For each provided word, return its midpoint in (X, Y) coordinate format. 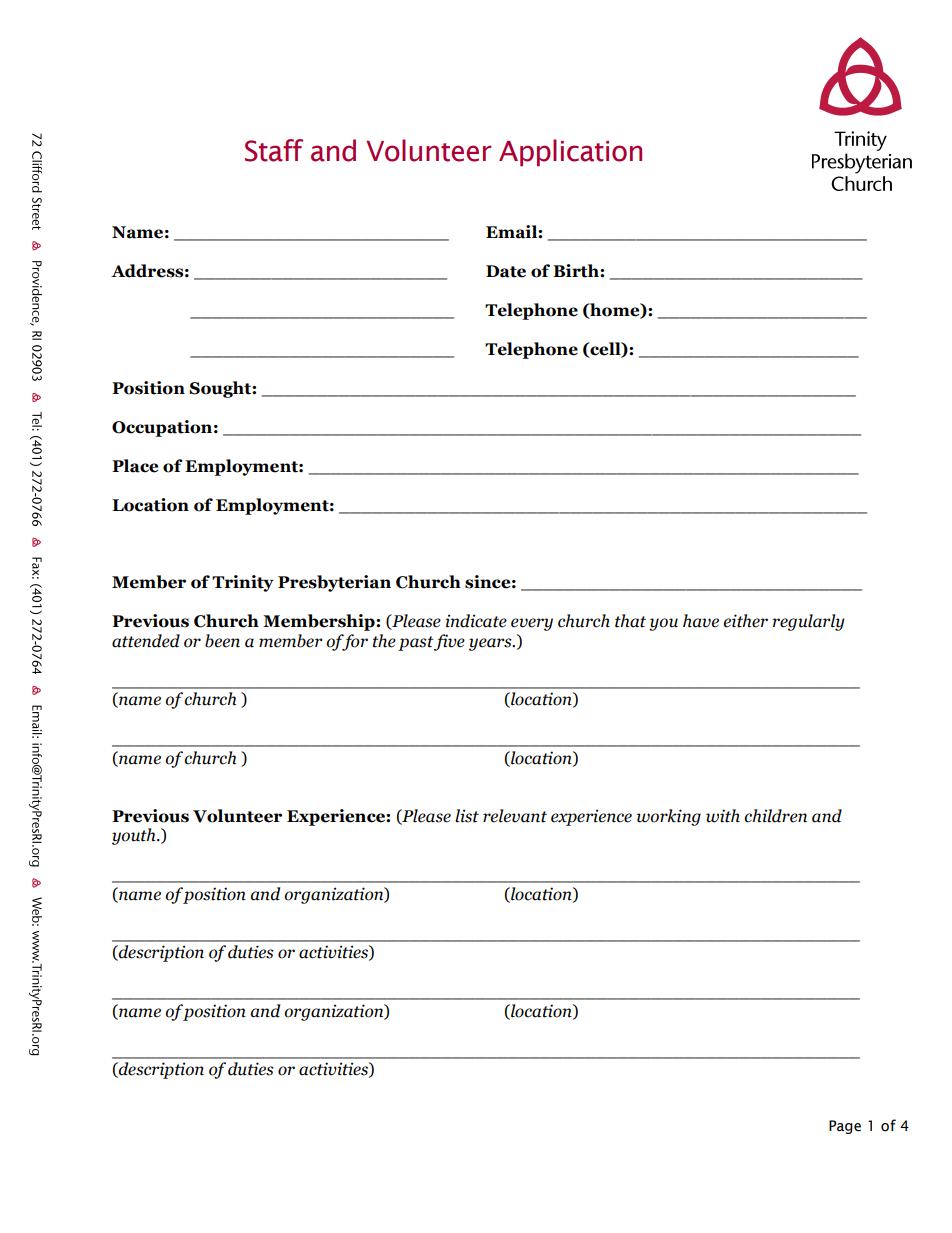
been (222, 641)
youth (135, 836)
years (491, 644)
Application (570, 153)
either (746, 621)
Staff (274, 150)
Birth (577, 271)
